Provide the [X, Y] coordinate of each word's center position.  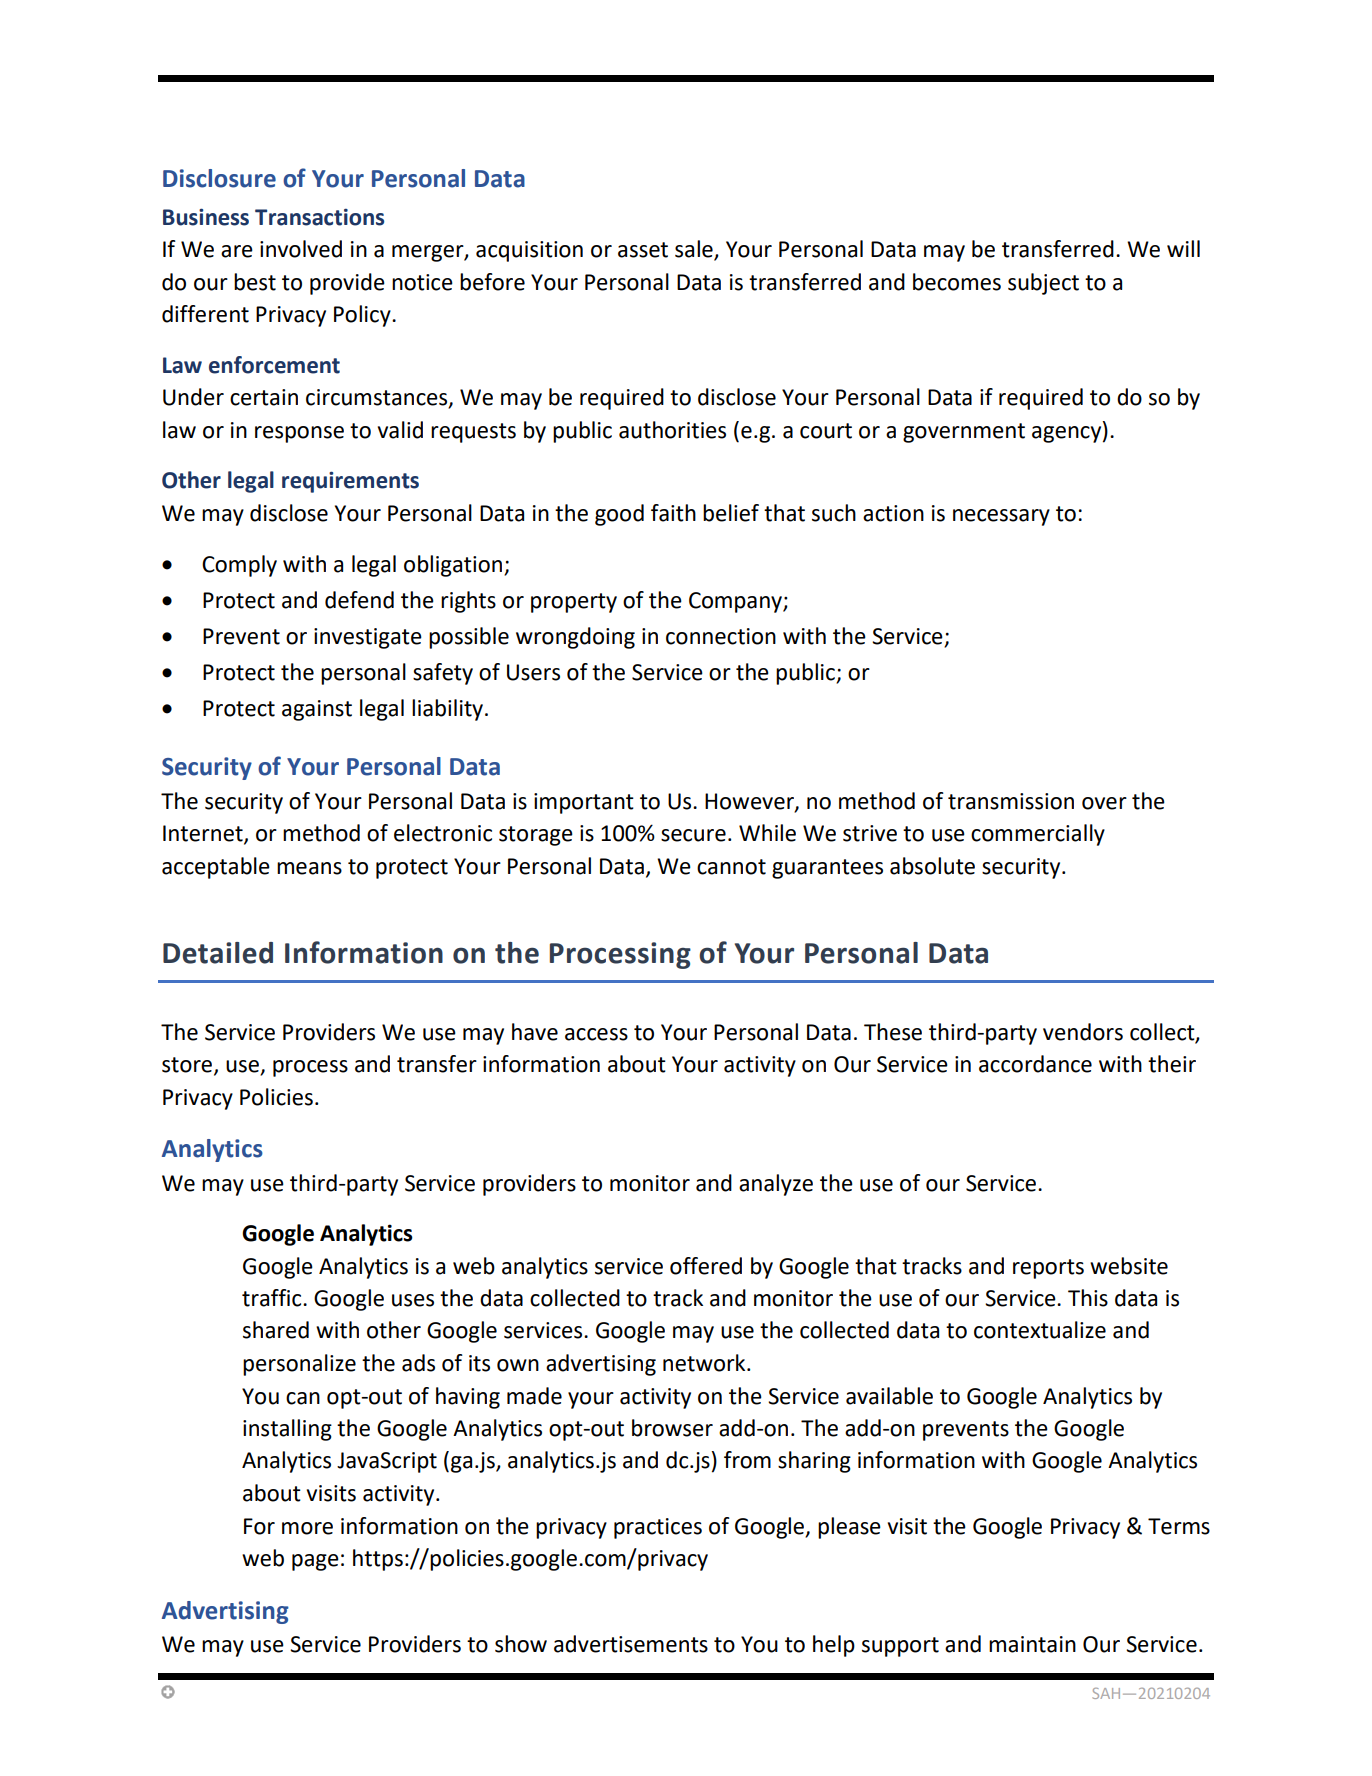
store [188, 1066]
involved [301, 249]
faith [673, 513]
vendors [1083, 1032]
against [317, 710]
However [750, 802]
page [315, 1562]
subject [1043, 284]
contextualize [1040, 1330]
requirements [350, 482]
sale [695, 250]
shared [276, 1330]
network [705, 1363]
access [596, 1034]
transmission [1011, 801]
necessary [1001, 517]
